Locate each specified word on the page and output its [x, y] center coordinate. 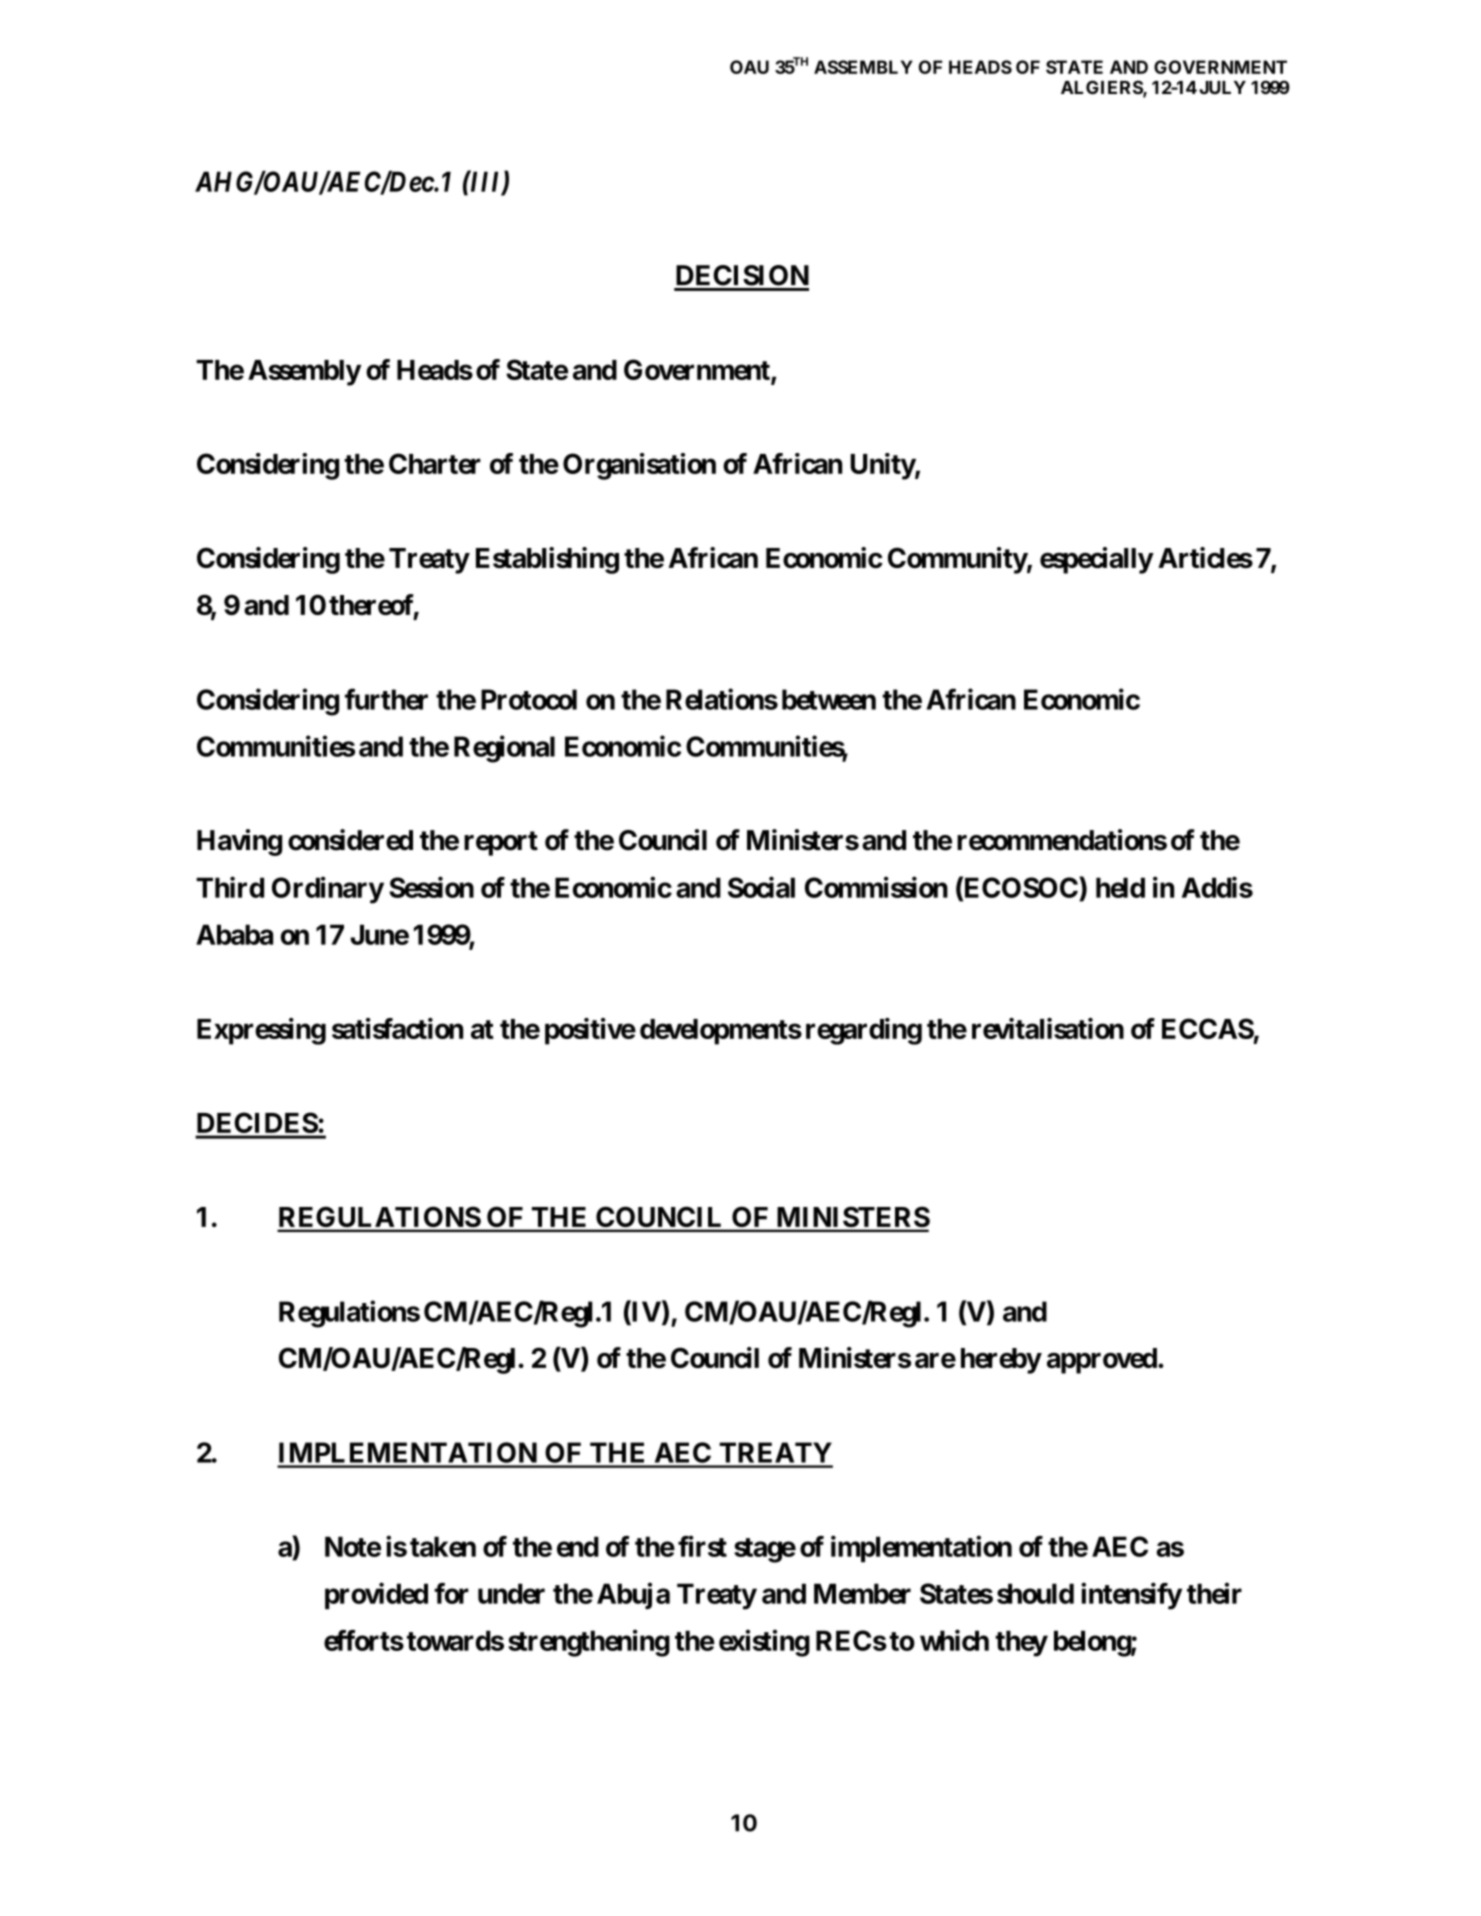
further [386, 699]
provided [376, 1596]
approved [1102, 1361]
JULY [1222, 87]
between [829, 699]
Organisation [639, 466]
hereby [1001, 1361]
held [1120, 887]
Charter [435, 463]
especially [1096, 560]
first [702, 1546]
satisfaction [397, 1028]
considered [350, 840]
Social [761, 887]
